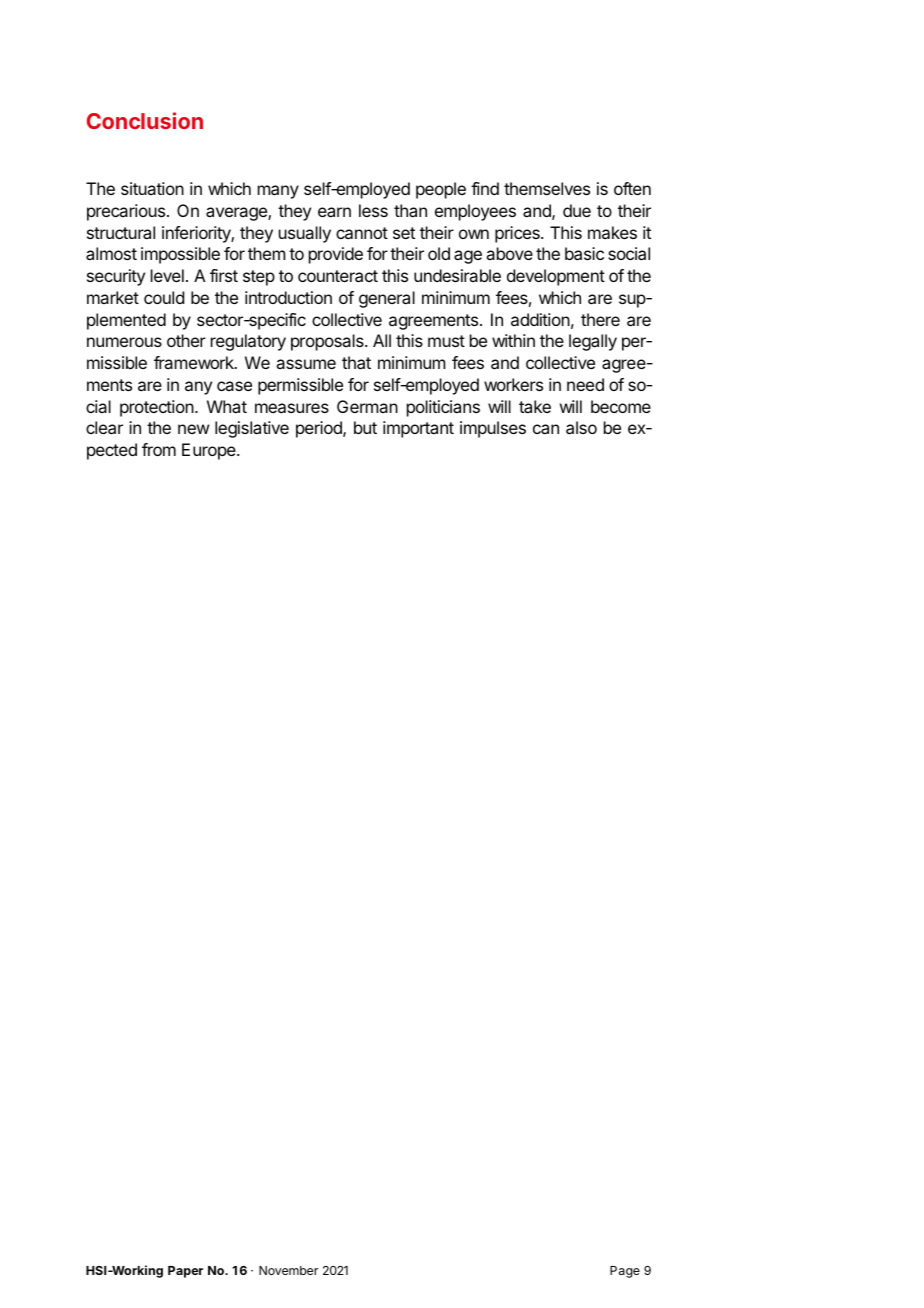  I want to click on less, so click(373, 210).
